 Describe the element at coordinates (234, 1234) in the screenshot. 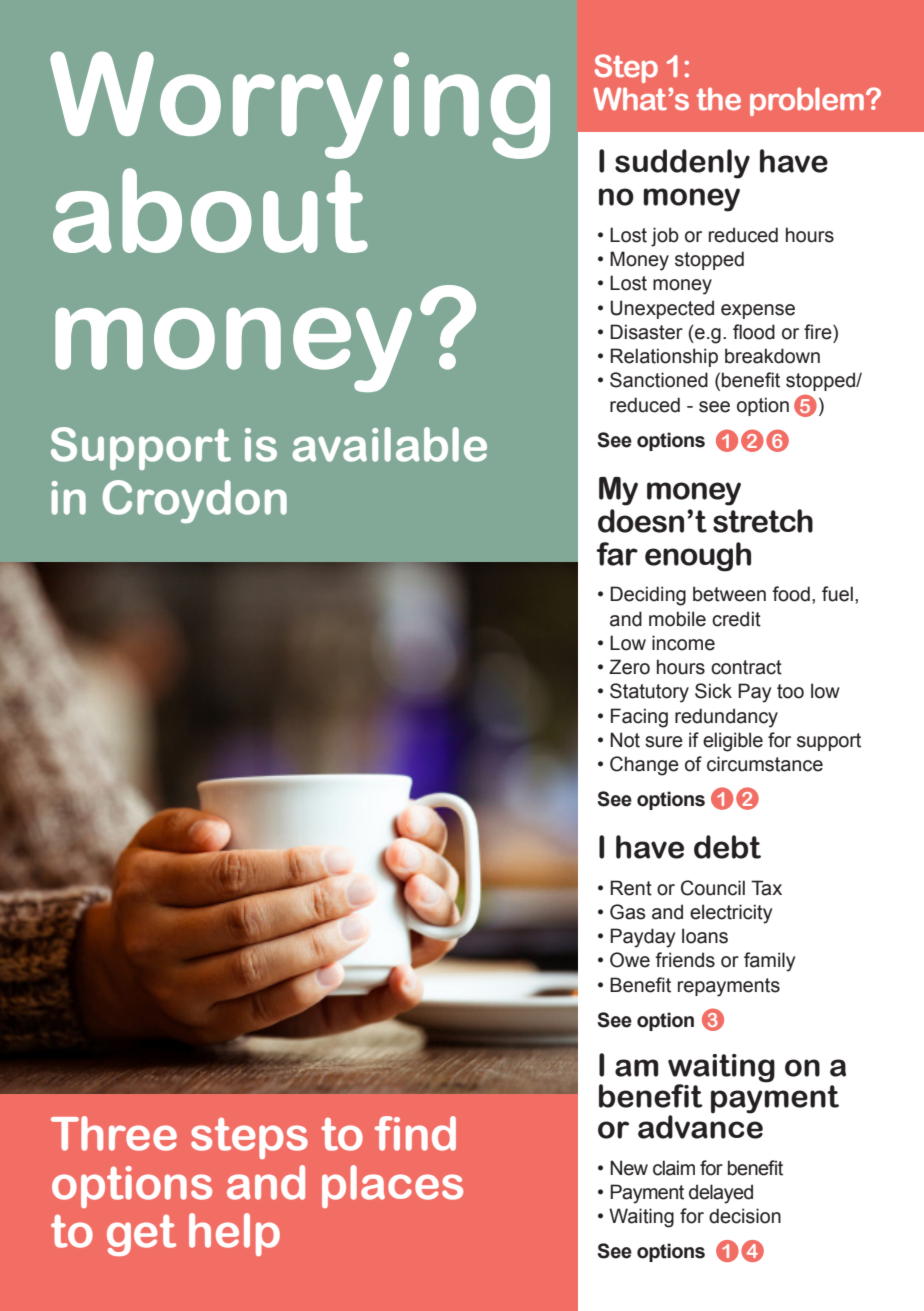

I see `help` at that location.
